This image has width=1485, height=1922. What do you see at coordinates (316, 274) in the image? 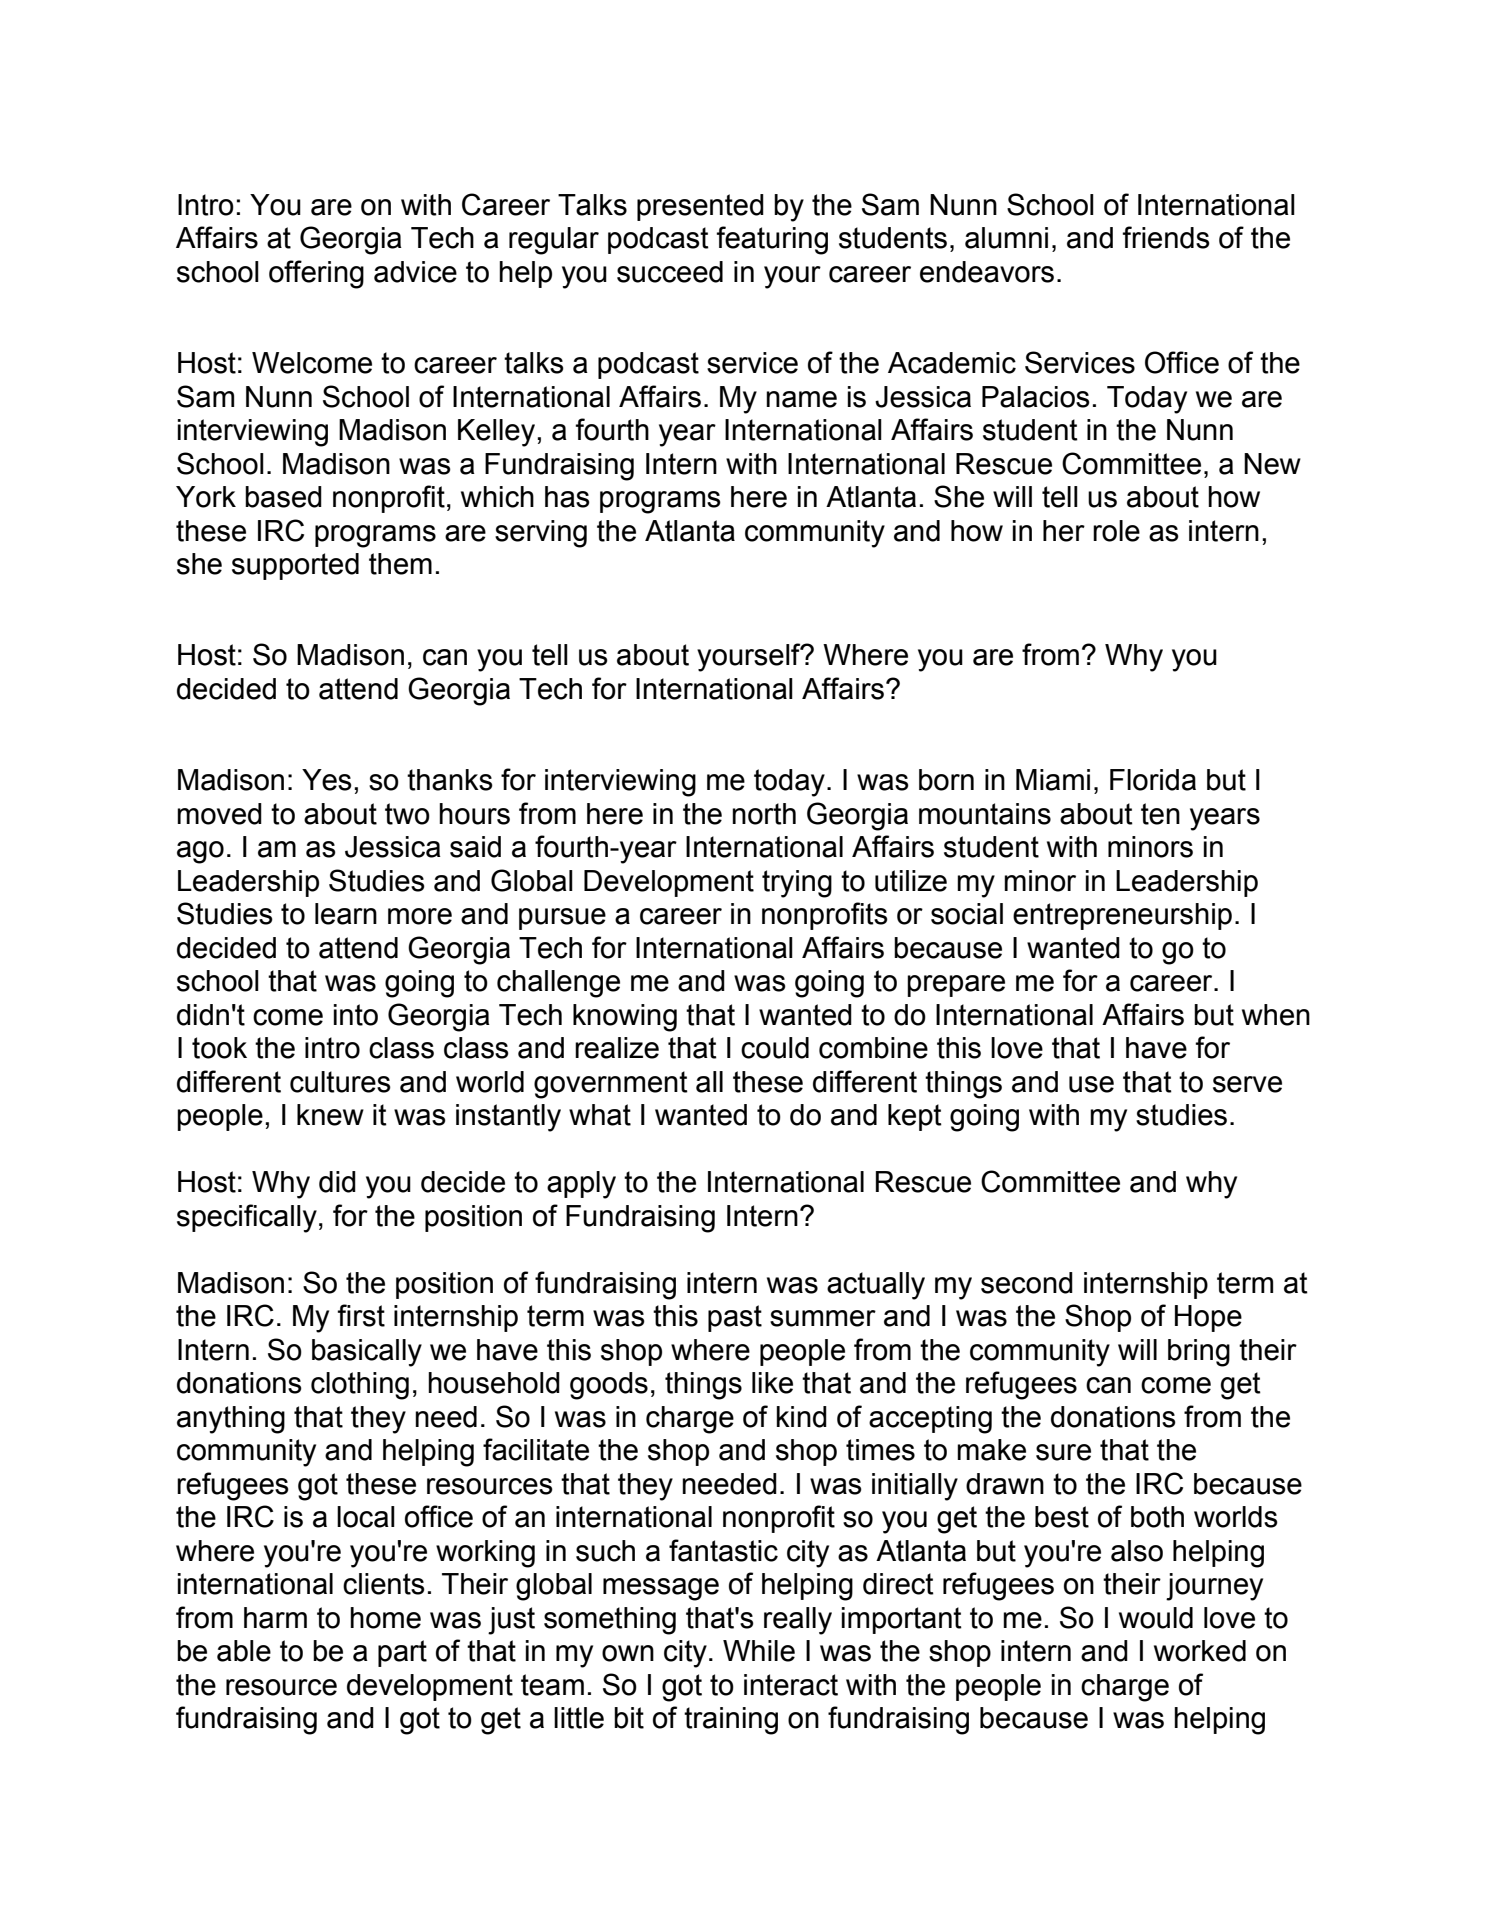
I see `offering` at bounding box center [316, 274].
